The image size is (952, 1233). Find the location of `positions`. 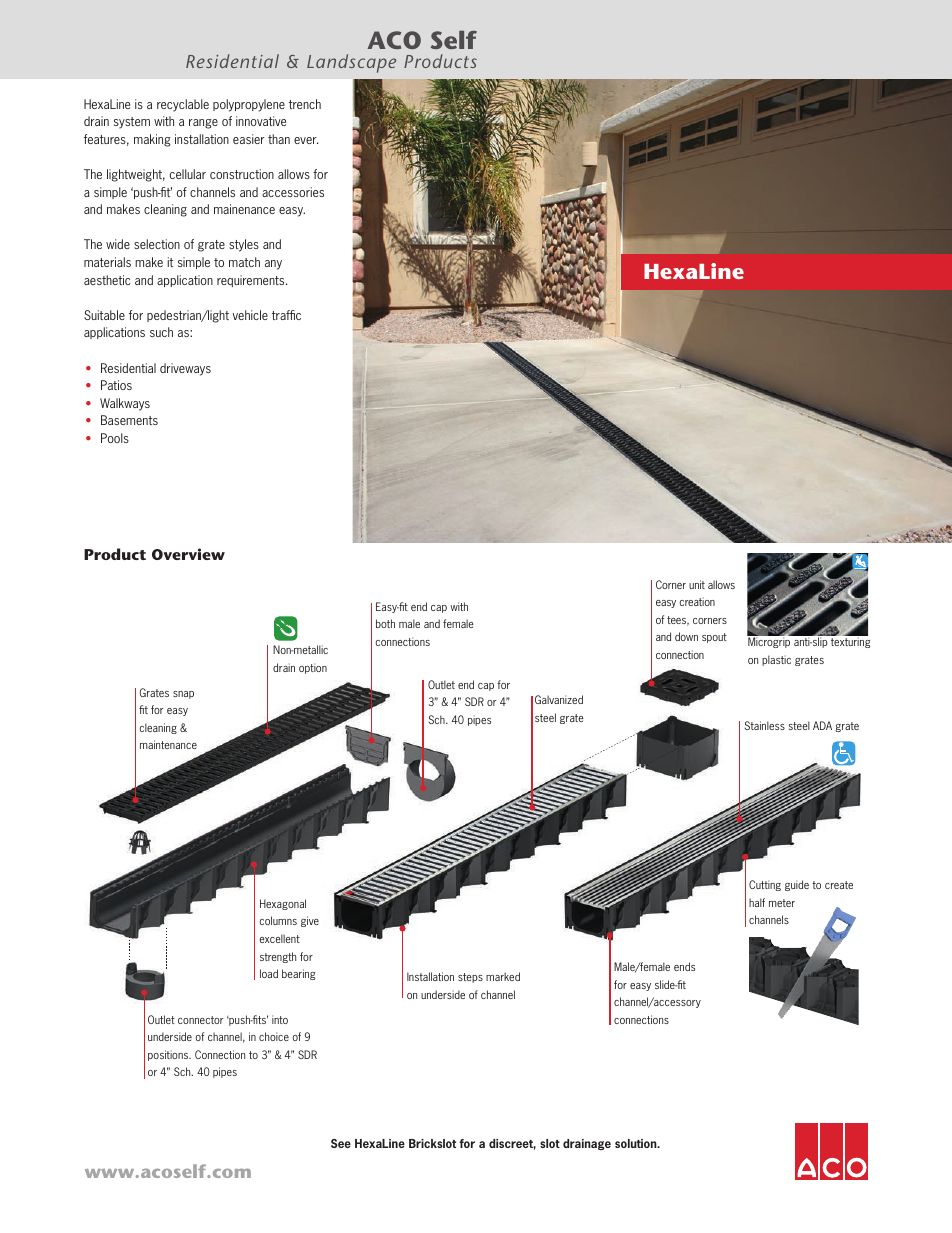

positions is located at coordinates (169, 1055).
